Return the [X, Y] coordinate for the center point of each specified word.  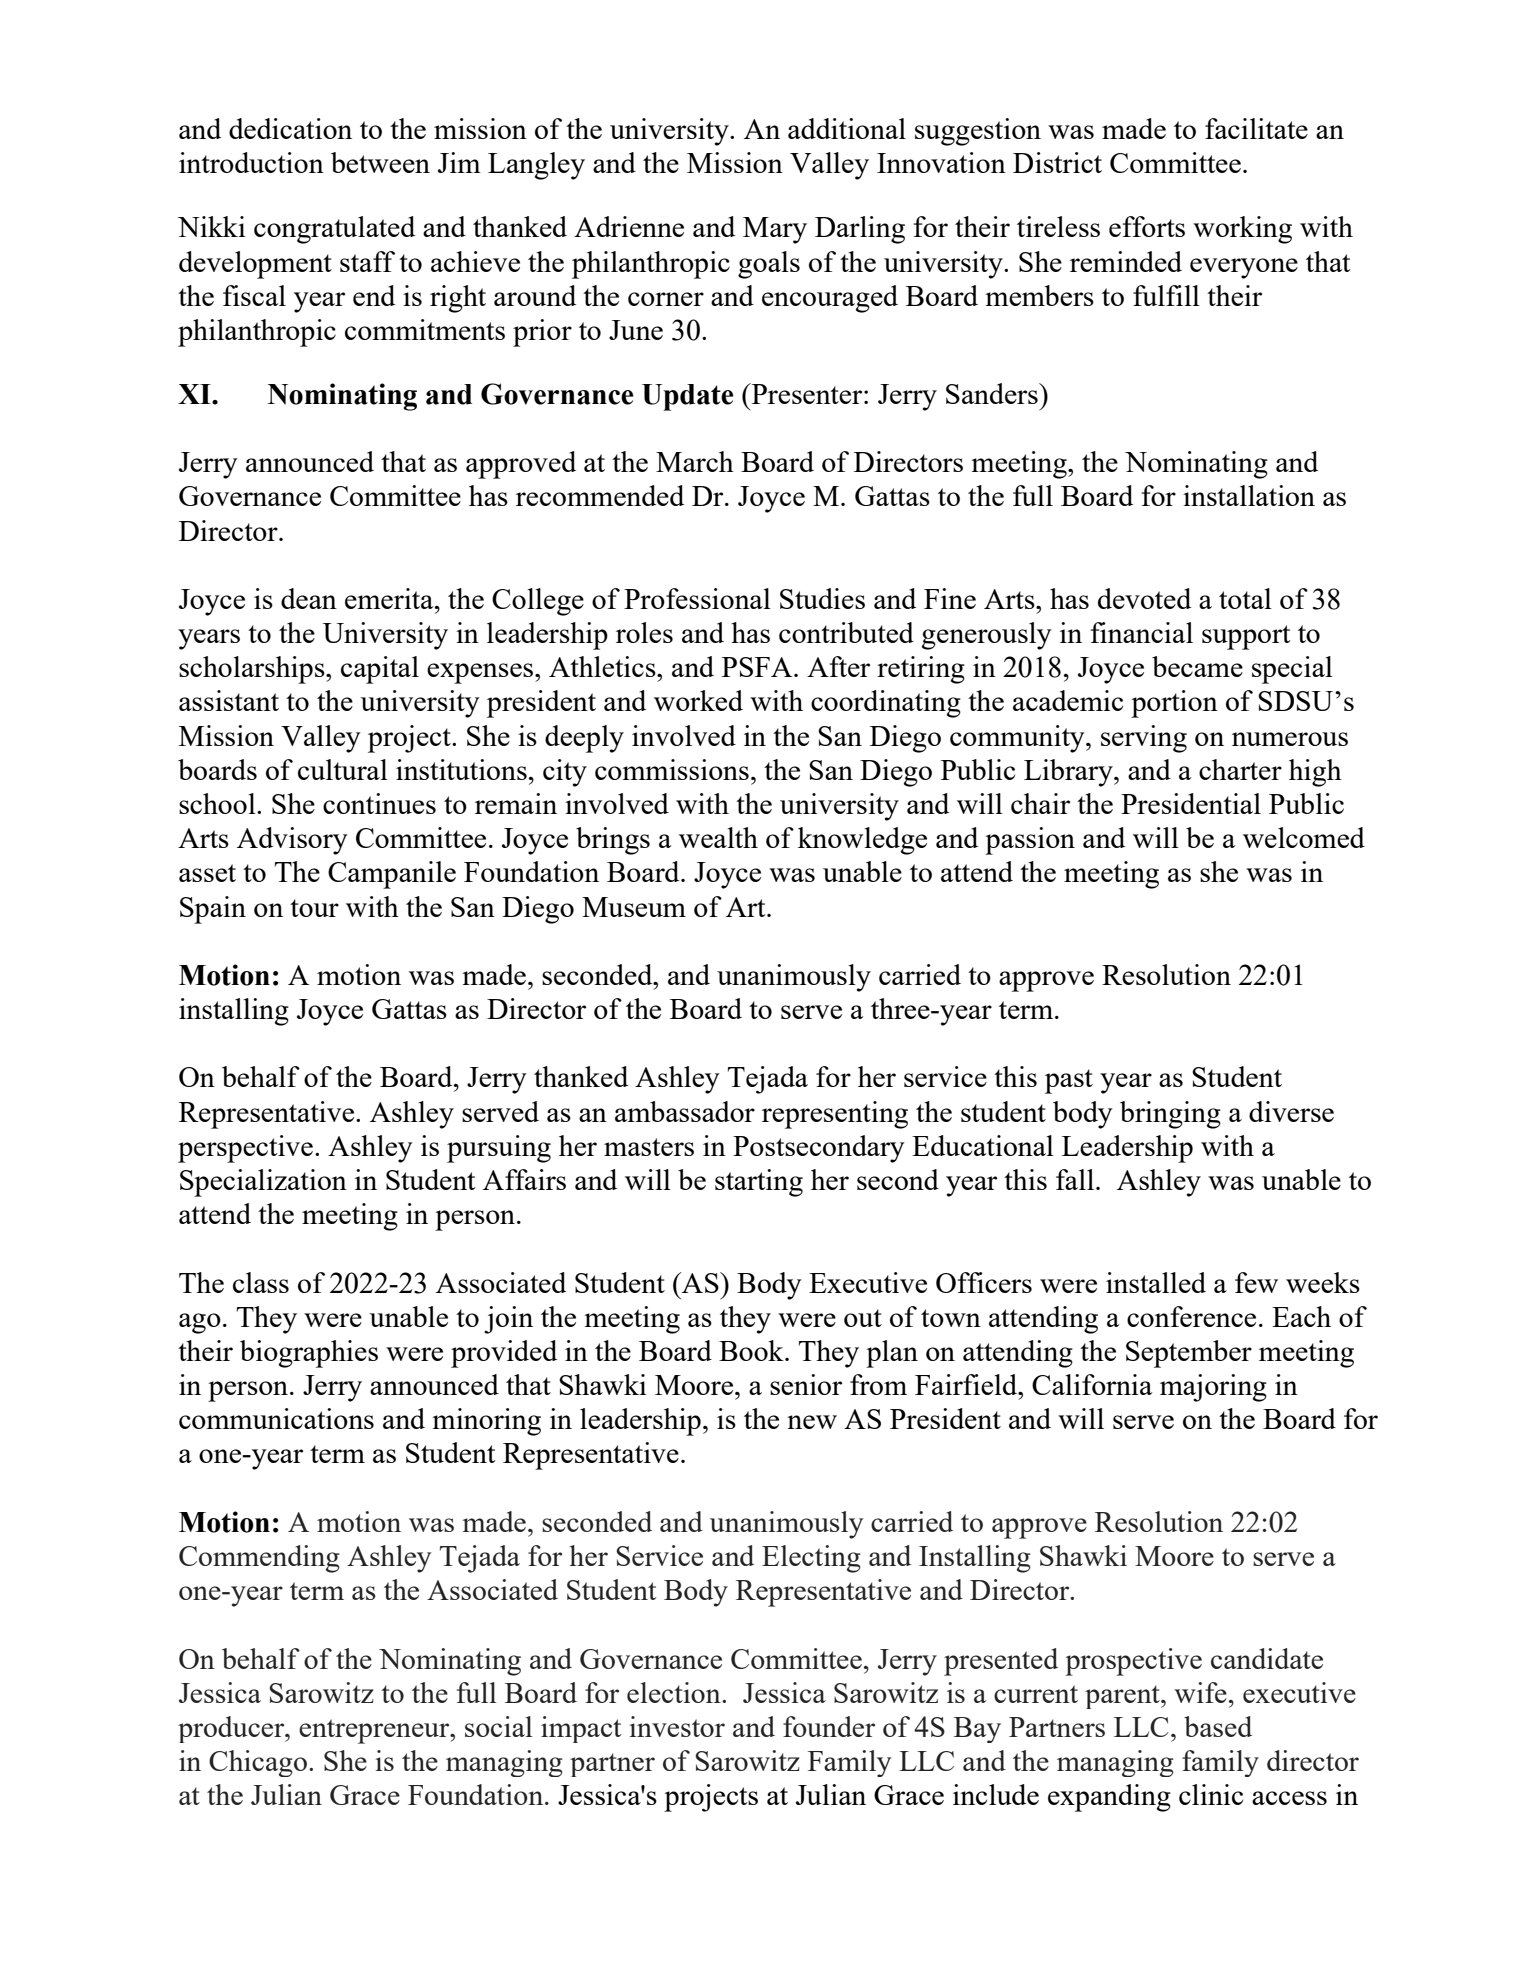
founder [829, 1726]
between [380, 162]
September [1189, 1354]
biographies [309, 1354]
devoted [1144, 598]
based [1218, 1726]
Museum [634, 907]
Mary [775, 230]
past [1069, 1081]
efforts [1147, 226]
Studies [822, 598]
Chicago [258, 1763]
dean [309, 598]
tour [314, 908]
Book [752, 1350]
